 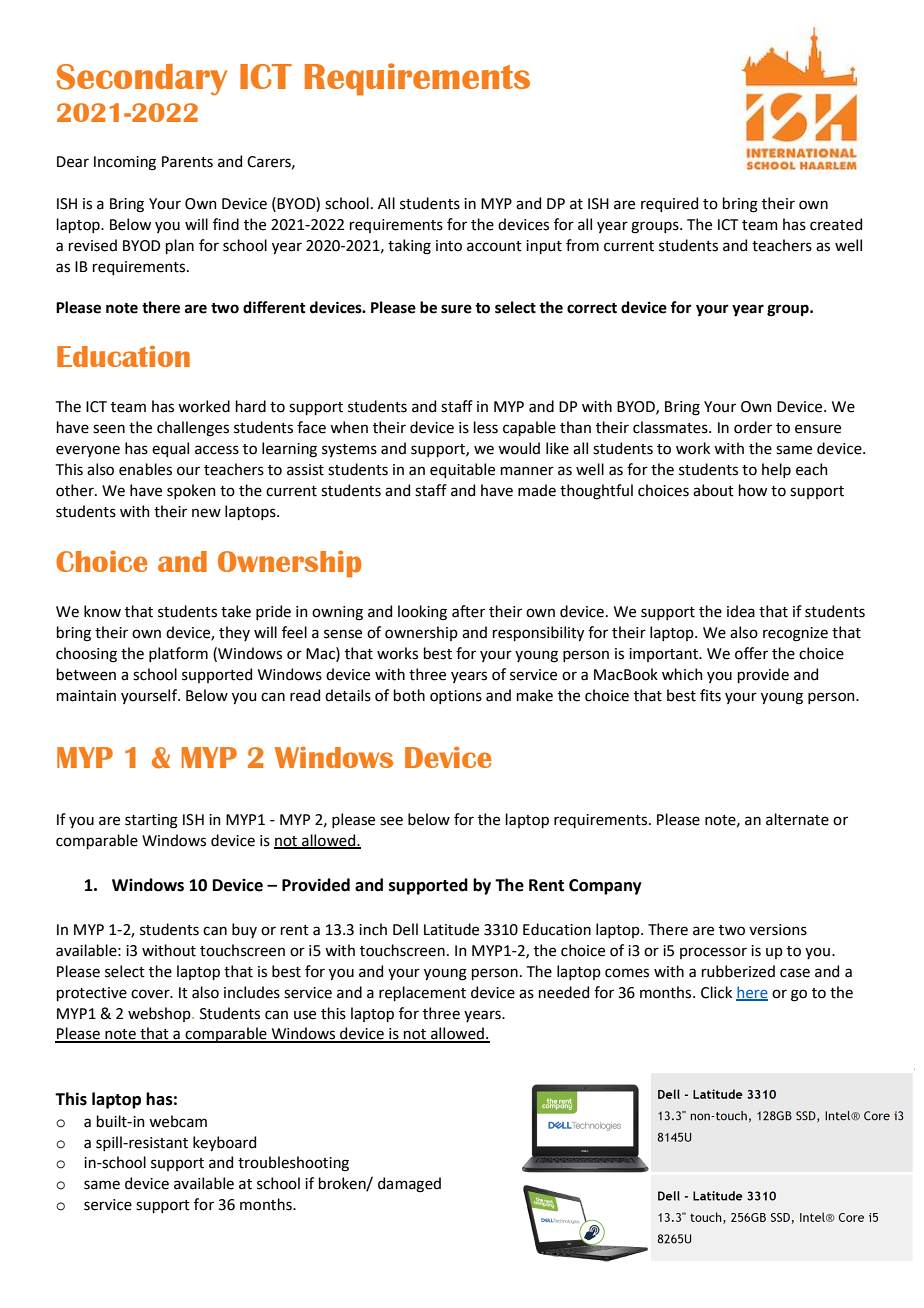 I want to click on platform, so click(x=178, y=654).
